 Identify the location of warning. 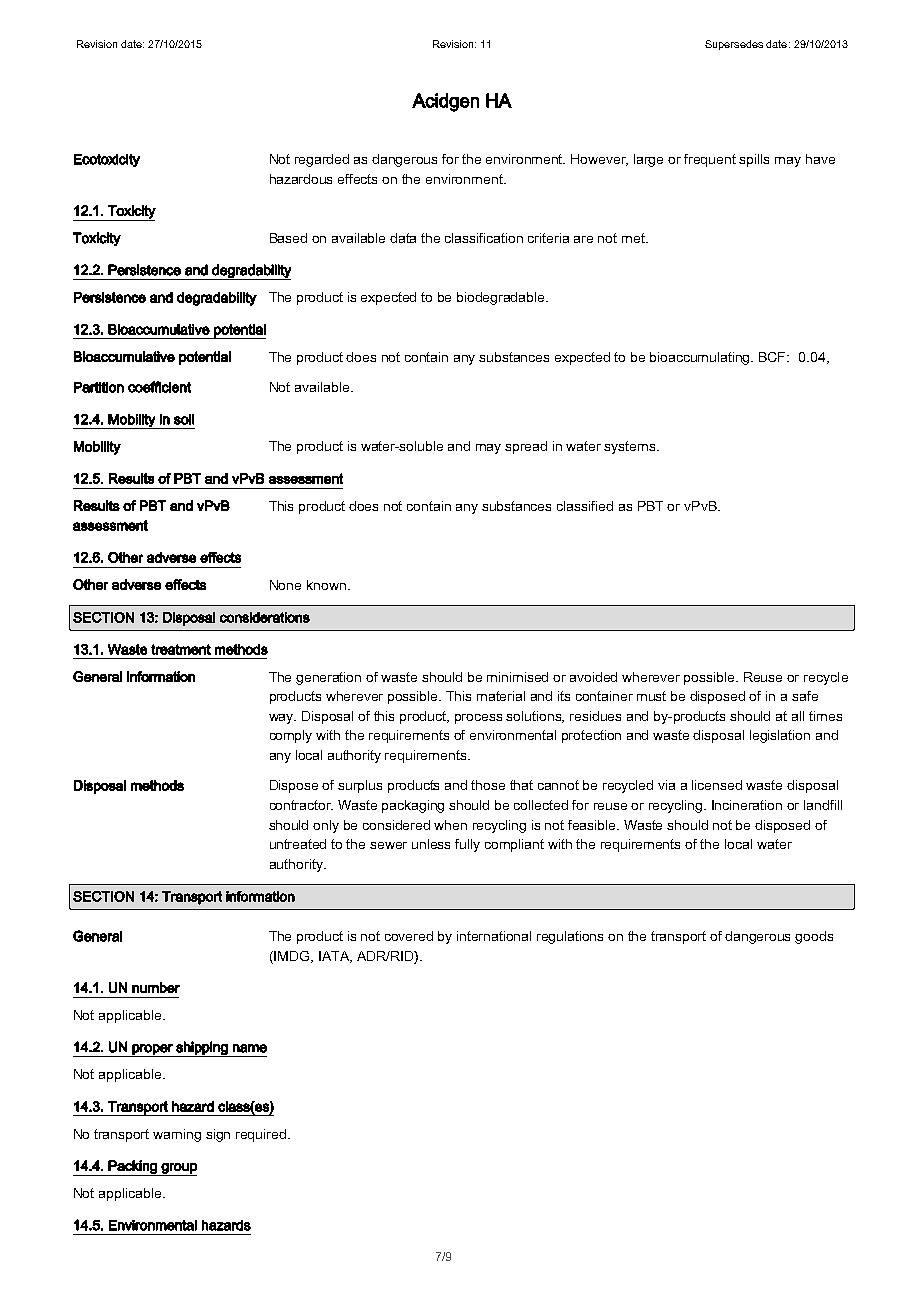
(177, 1135).
